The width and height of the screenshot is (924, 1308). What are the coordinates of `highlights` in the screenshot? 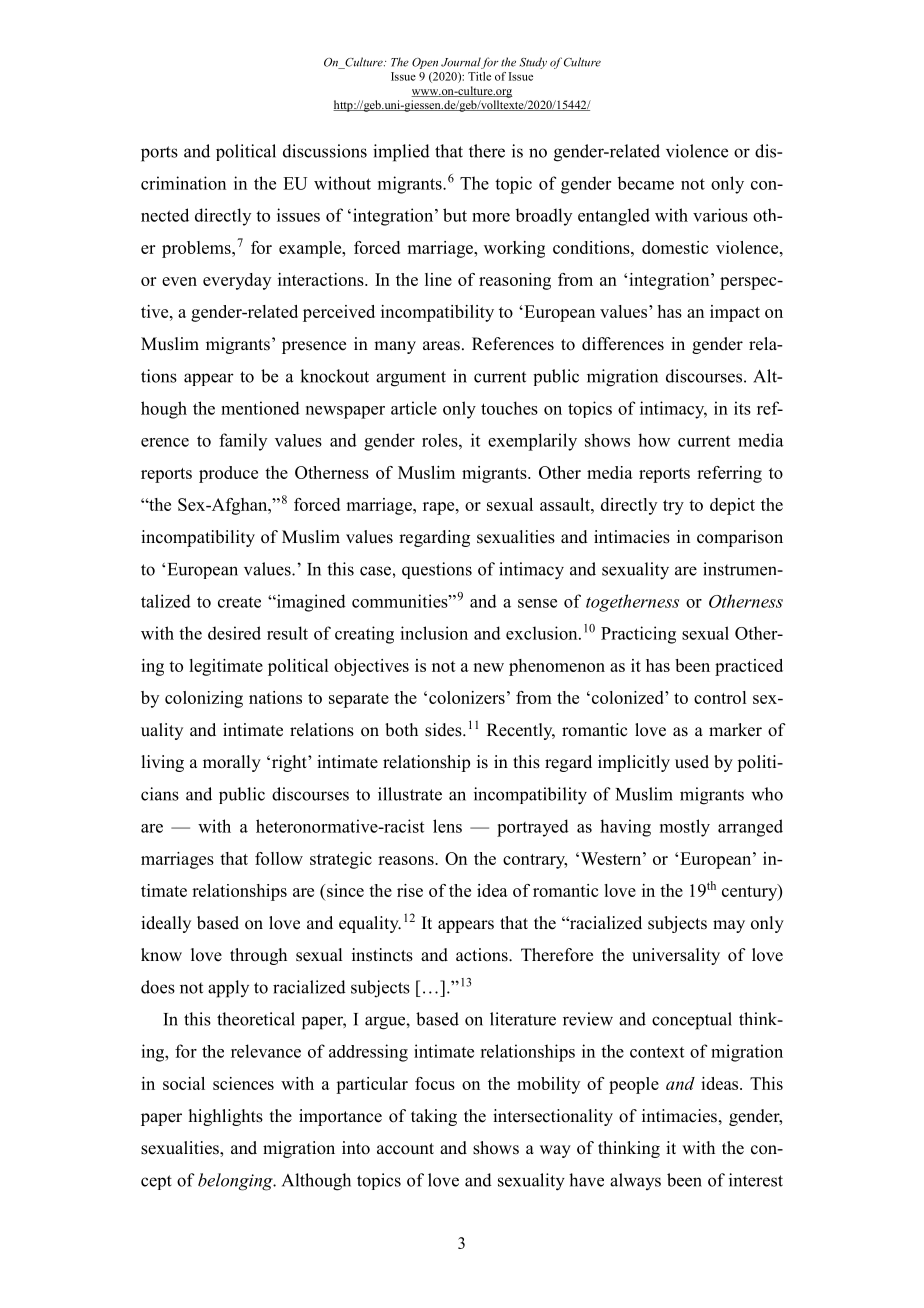 It's located at (226, 1117).
